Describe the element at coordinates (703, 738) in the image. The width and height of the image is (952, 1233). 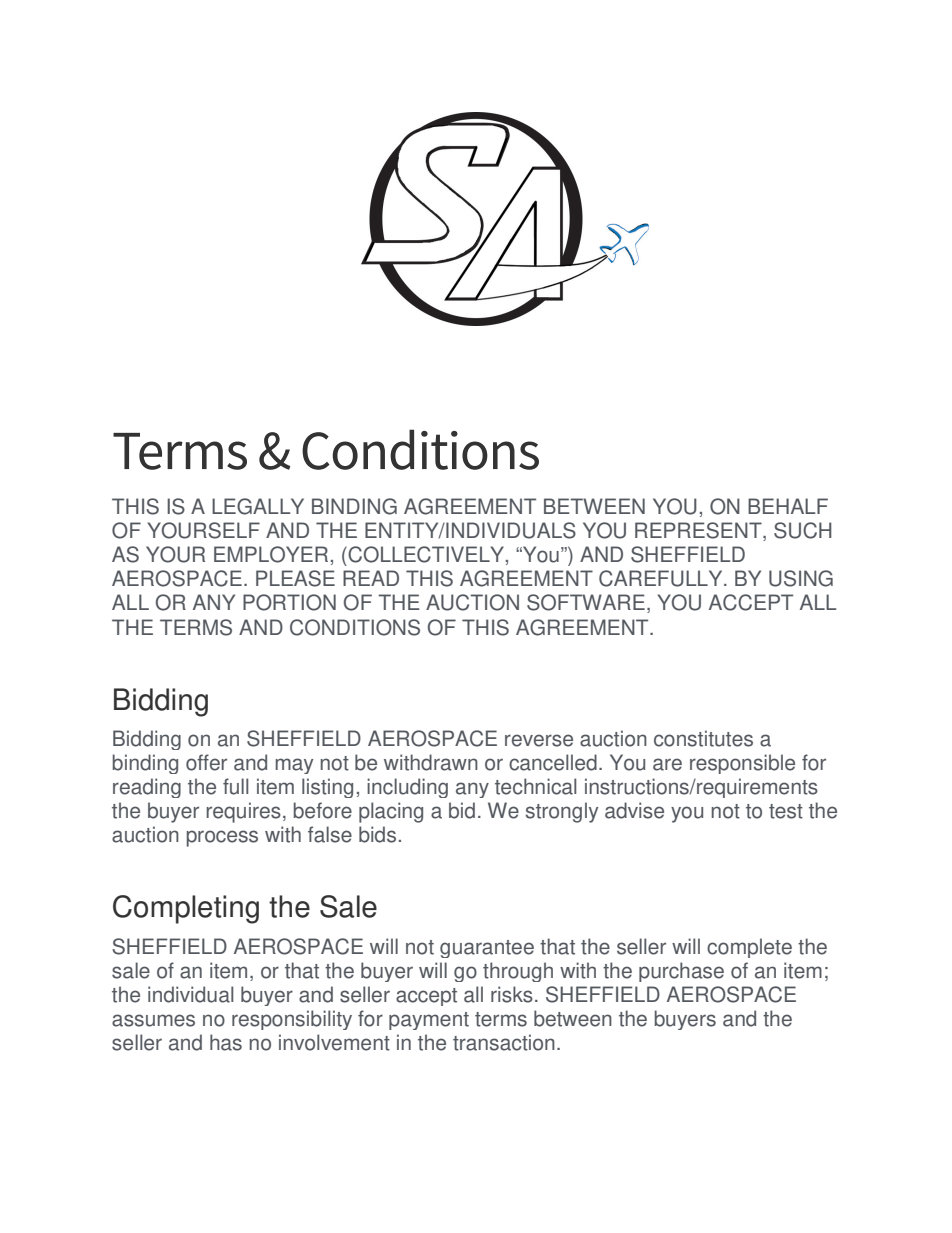
I see `constitutes` at that location.
